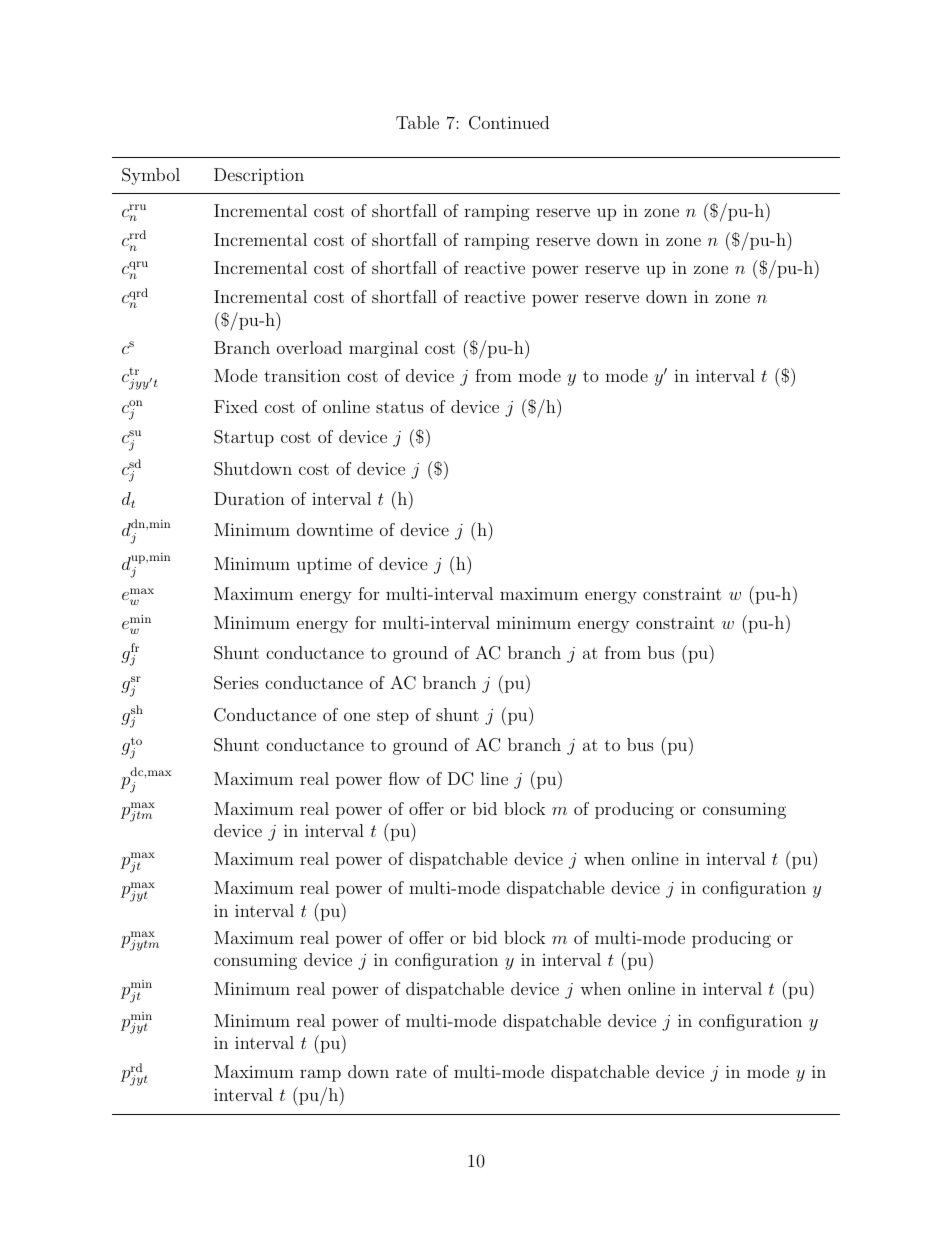 This screenshot has width=952, height=1233. I want to click on Continued, so click(509, 123).
